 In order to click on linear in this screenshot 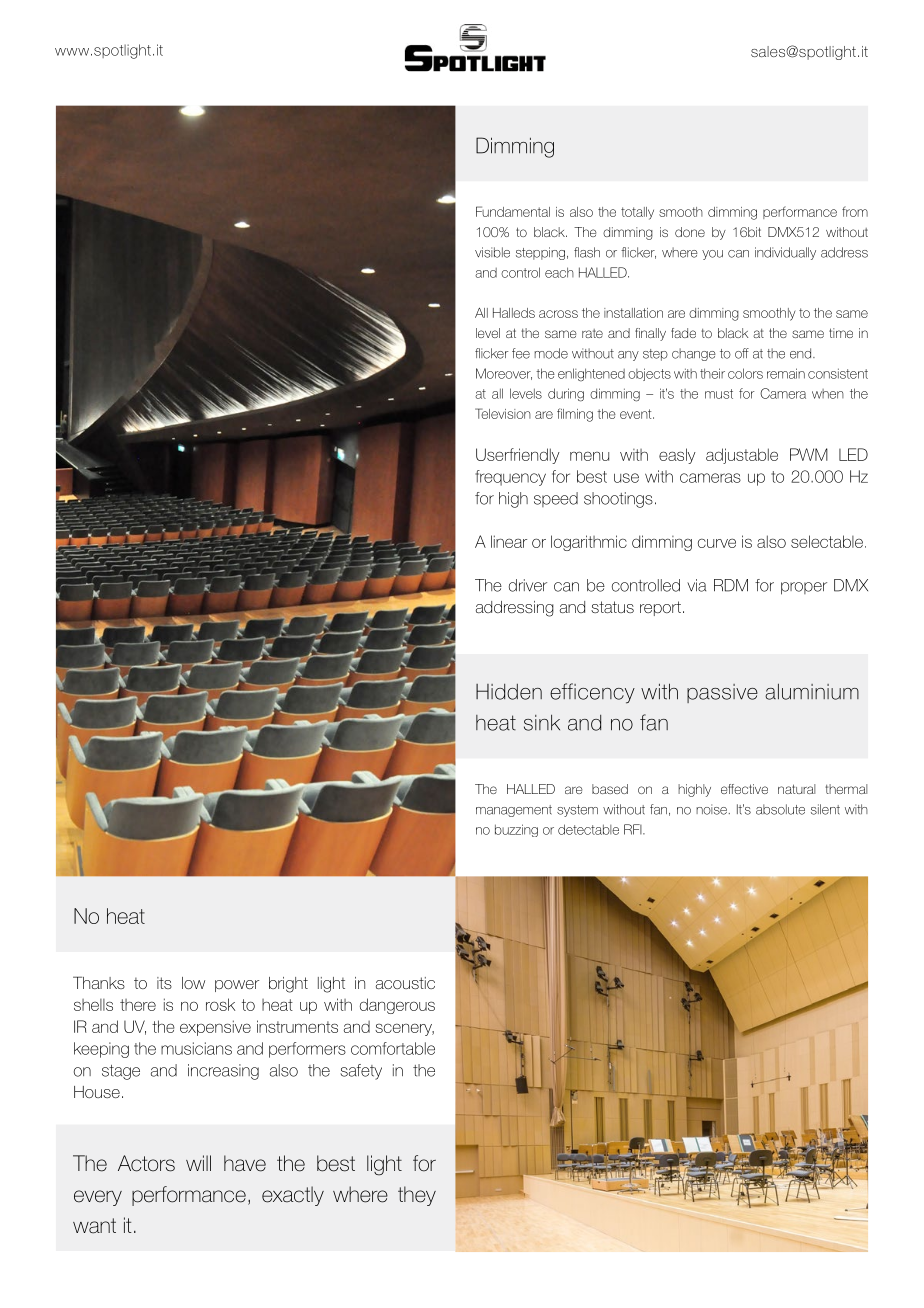, I will do `click(509, 541)`.
